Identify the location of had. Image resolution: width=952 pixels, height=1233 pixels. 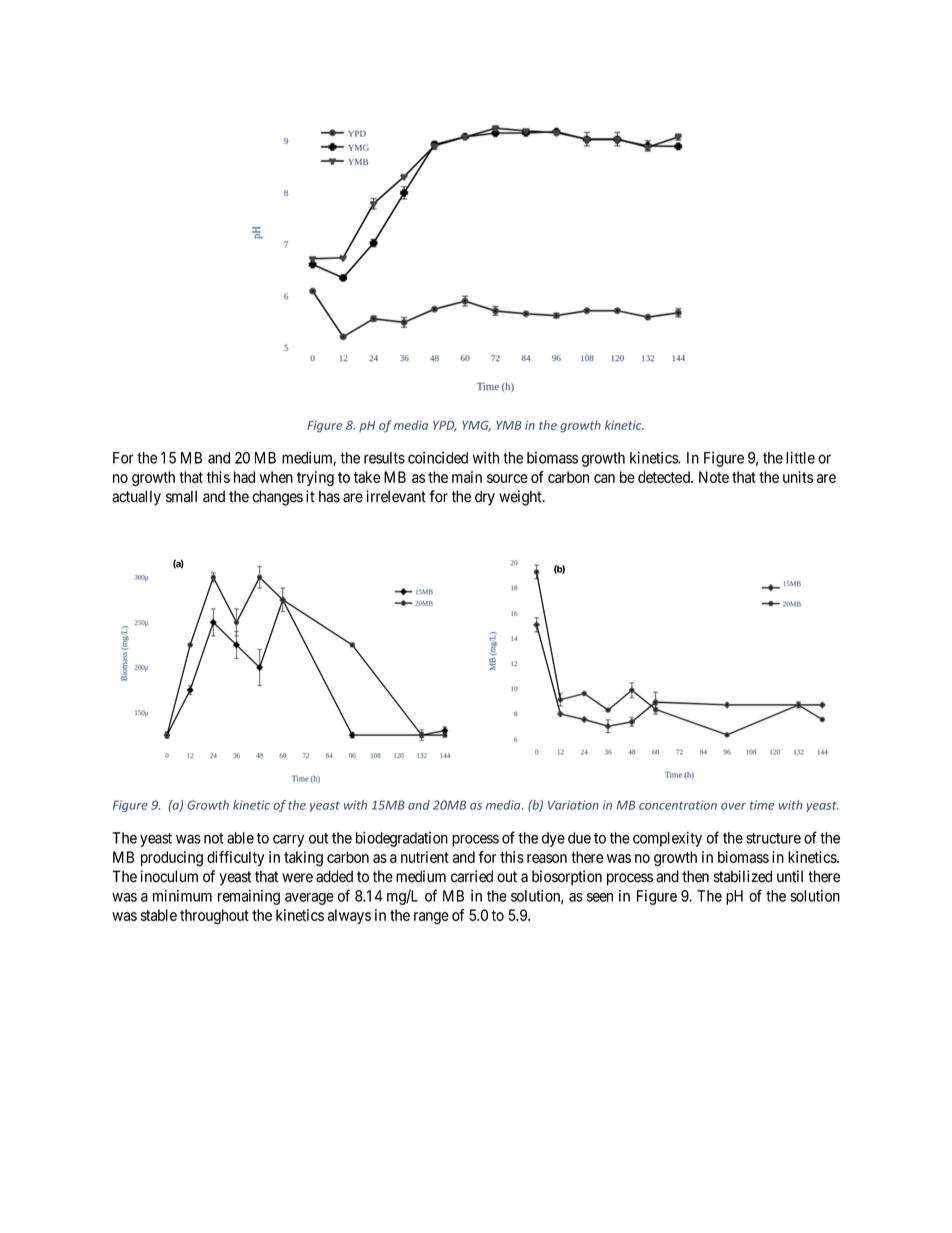
(244, 477).
